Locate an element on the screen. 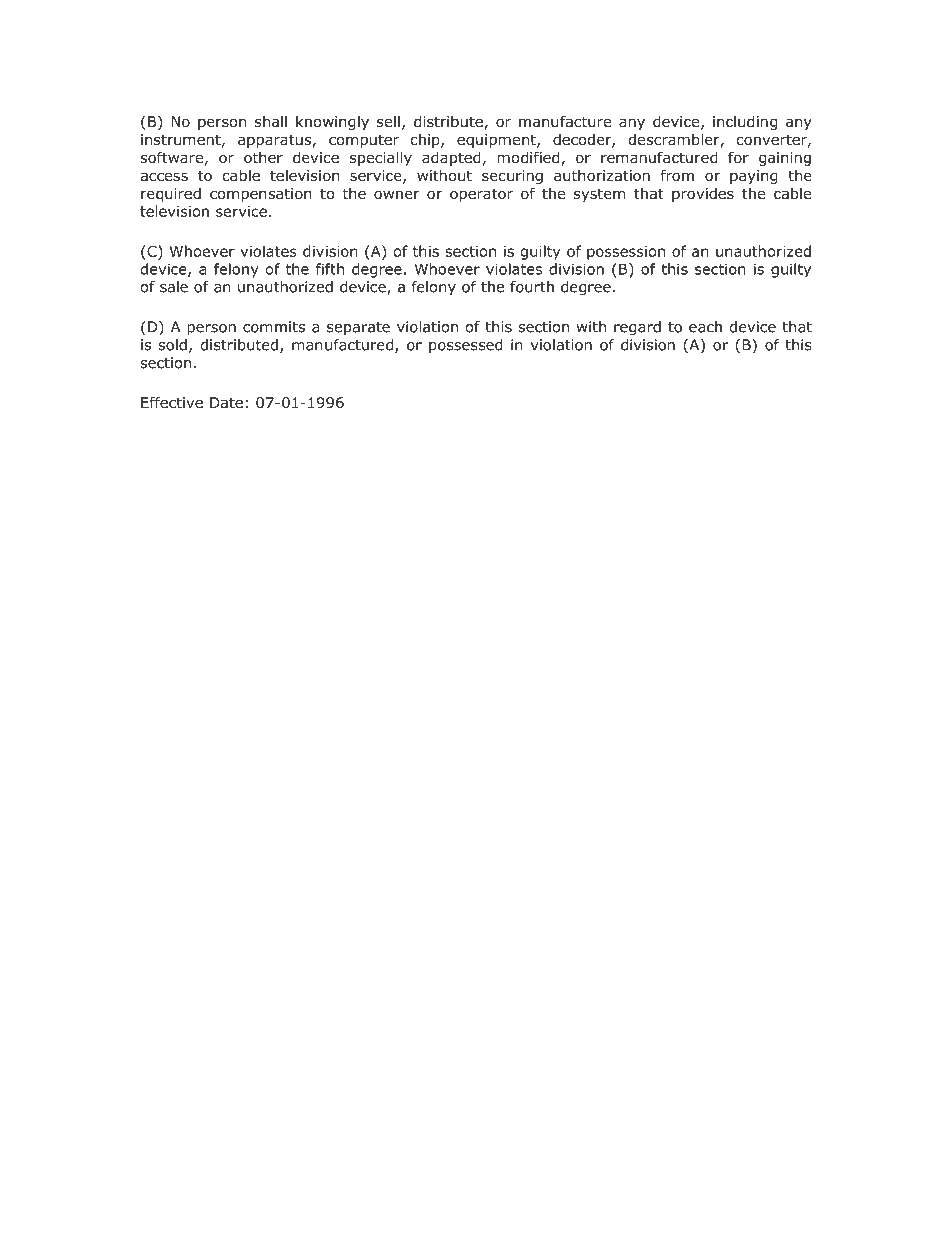  fourth is located at coordinates (532, 287).
